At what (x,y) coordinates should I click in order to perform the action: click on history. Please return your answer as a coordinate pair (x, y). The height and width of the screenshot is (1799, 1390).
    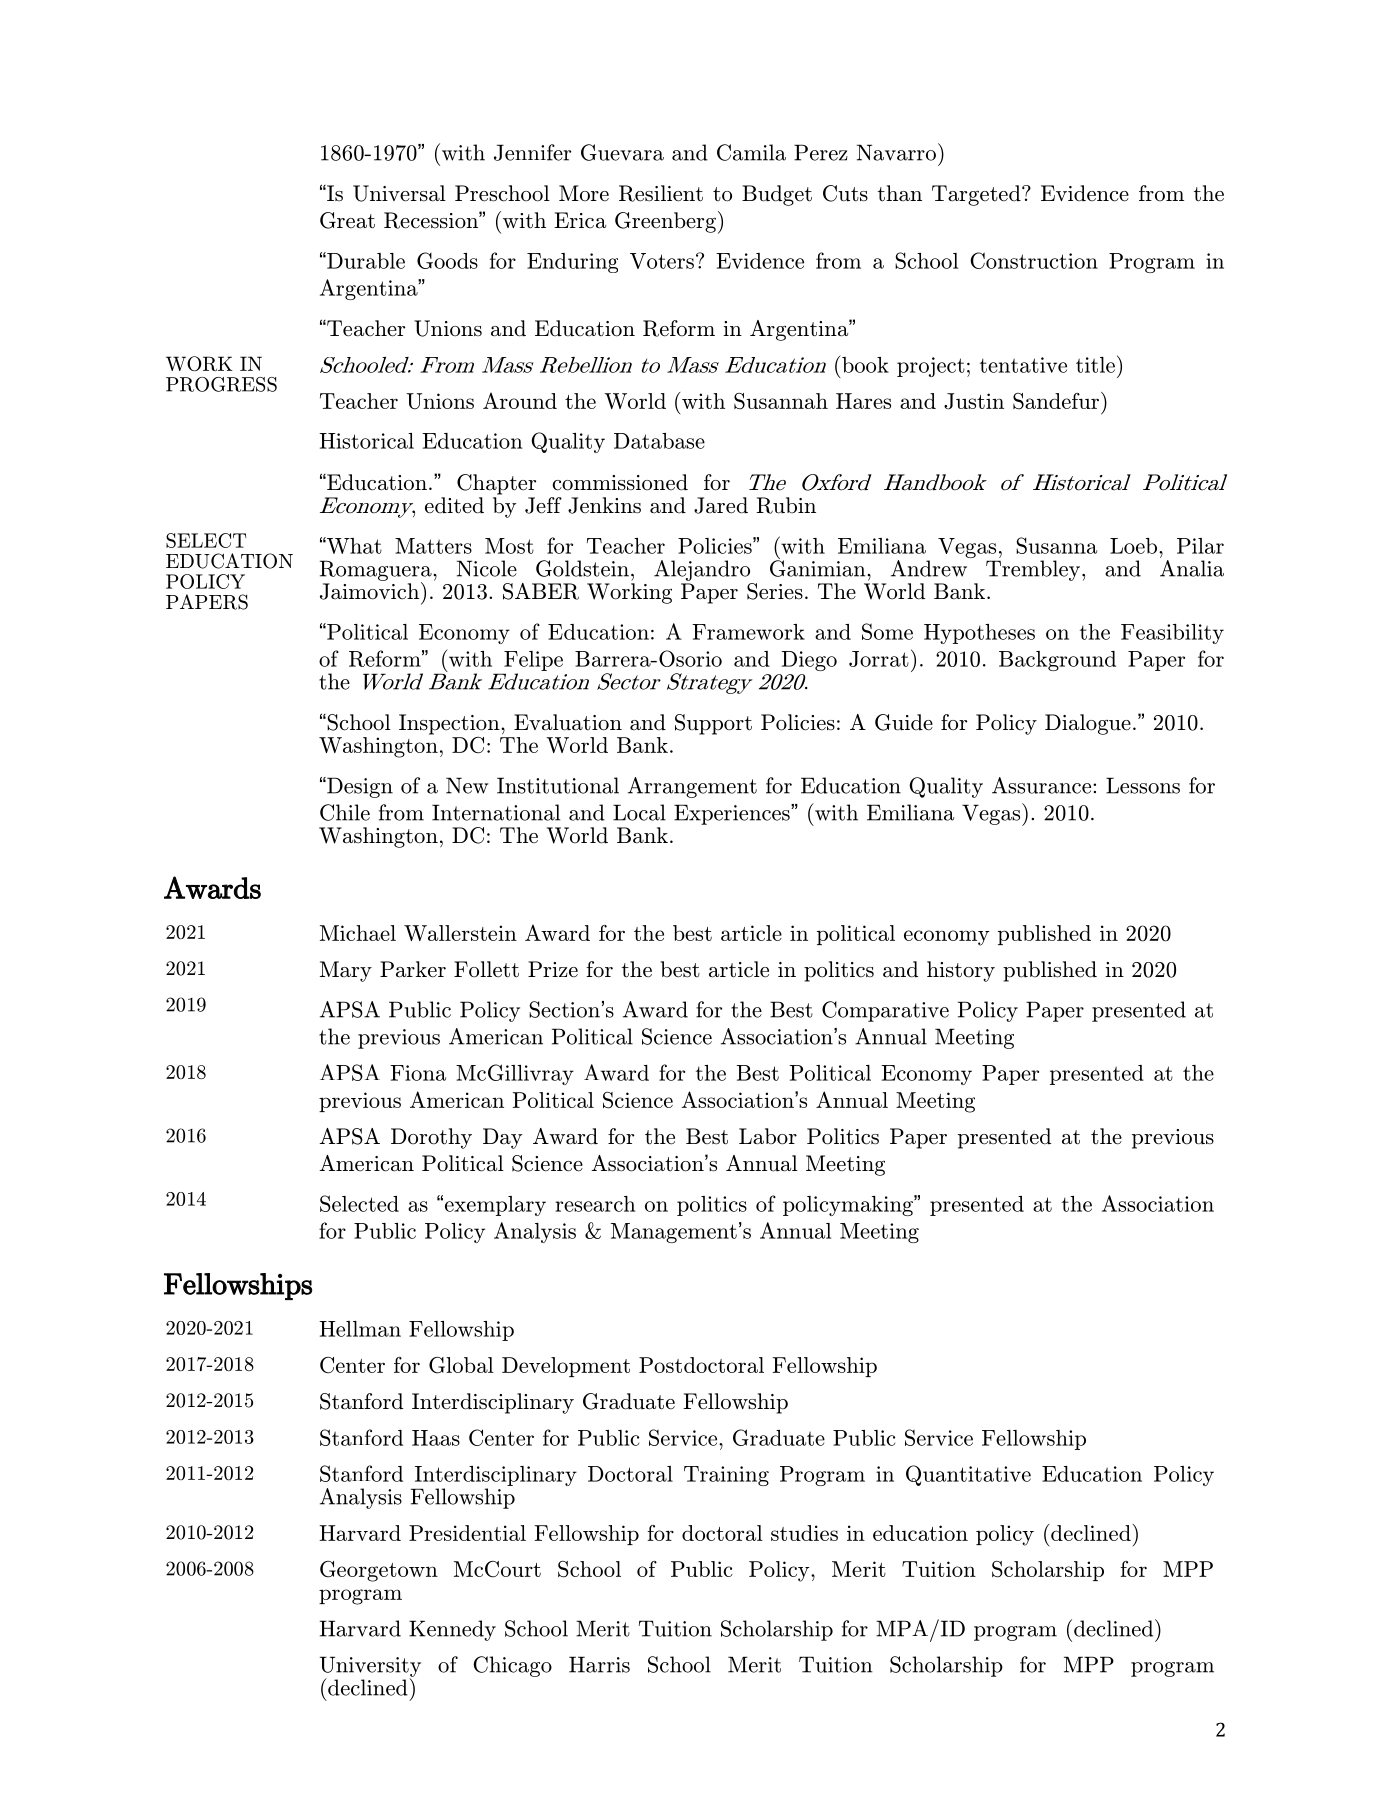
    Looking at the image, I should click on (961, 971).
